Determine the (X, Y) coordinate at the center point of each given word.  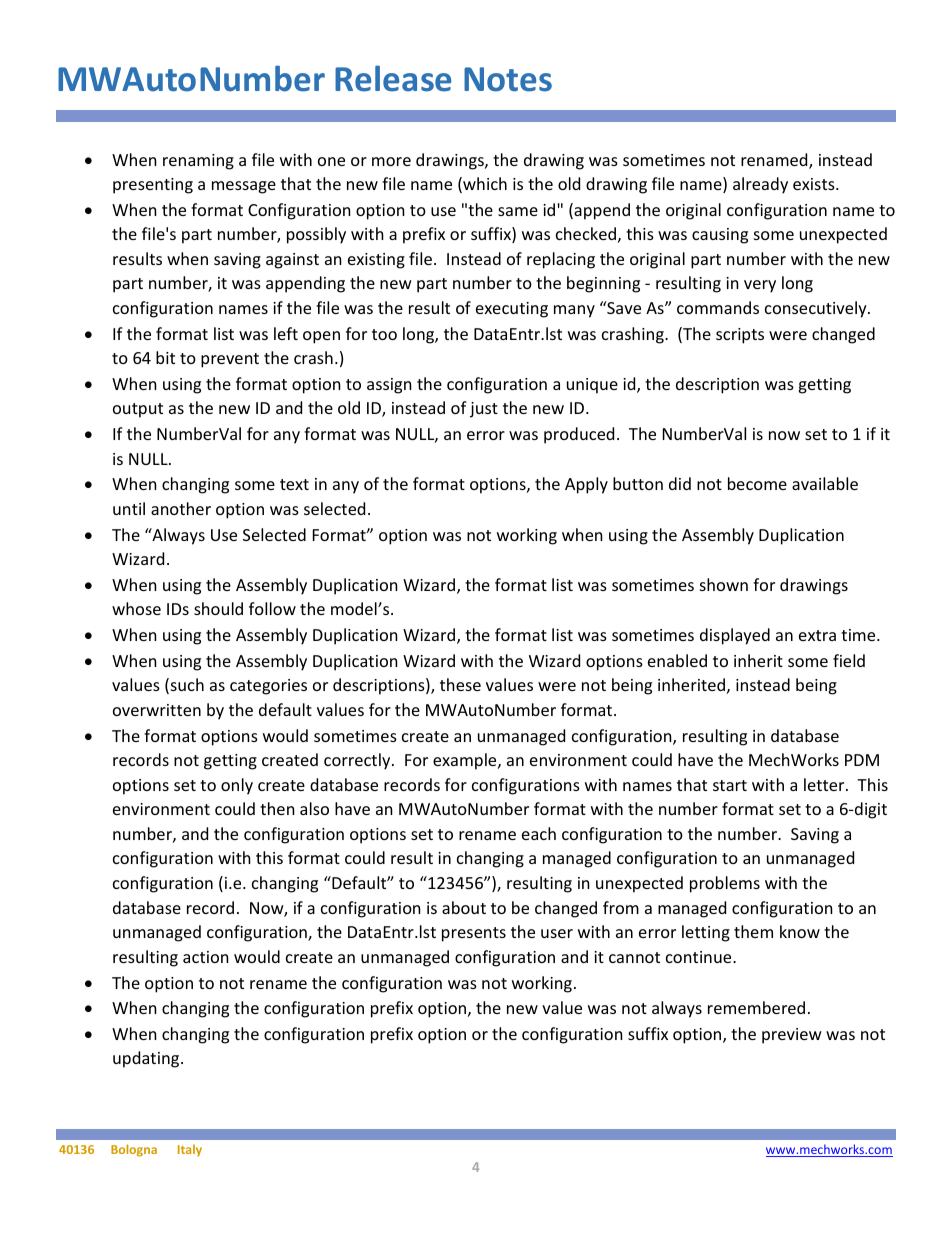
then (277, 808)
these (460, 684)
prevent (230, 360)
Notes (508, 79)
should (218, 608)
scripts (740, 336)
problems (725, 884)
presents (474, 934)
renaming (198, 162)
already (760, 185)
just (484, 410)
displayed (735, 636)
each (539, 833)
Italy (190, 1150)
